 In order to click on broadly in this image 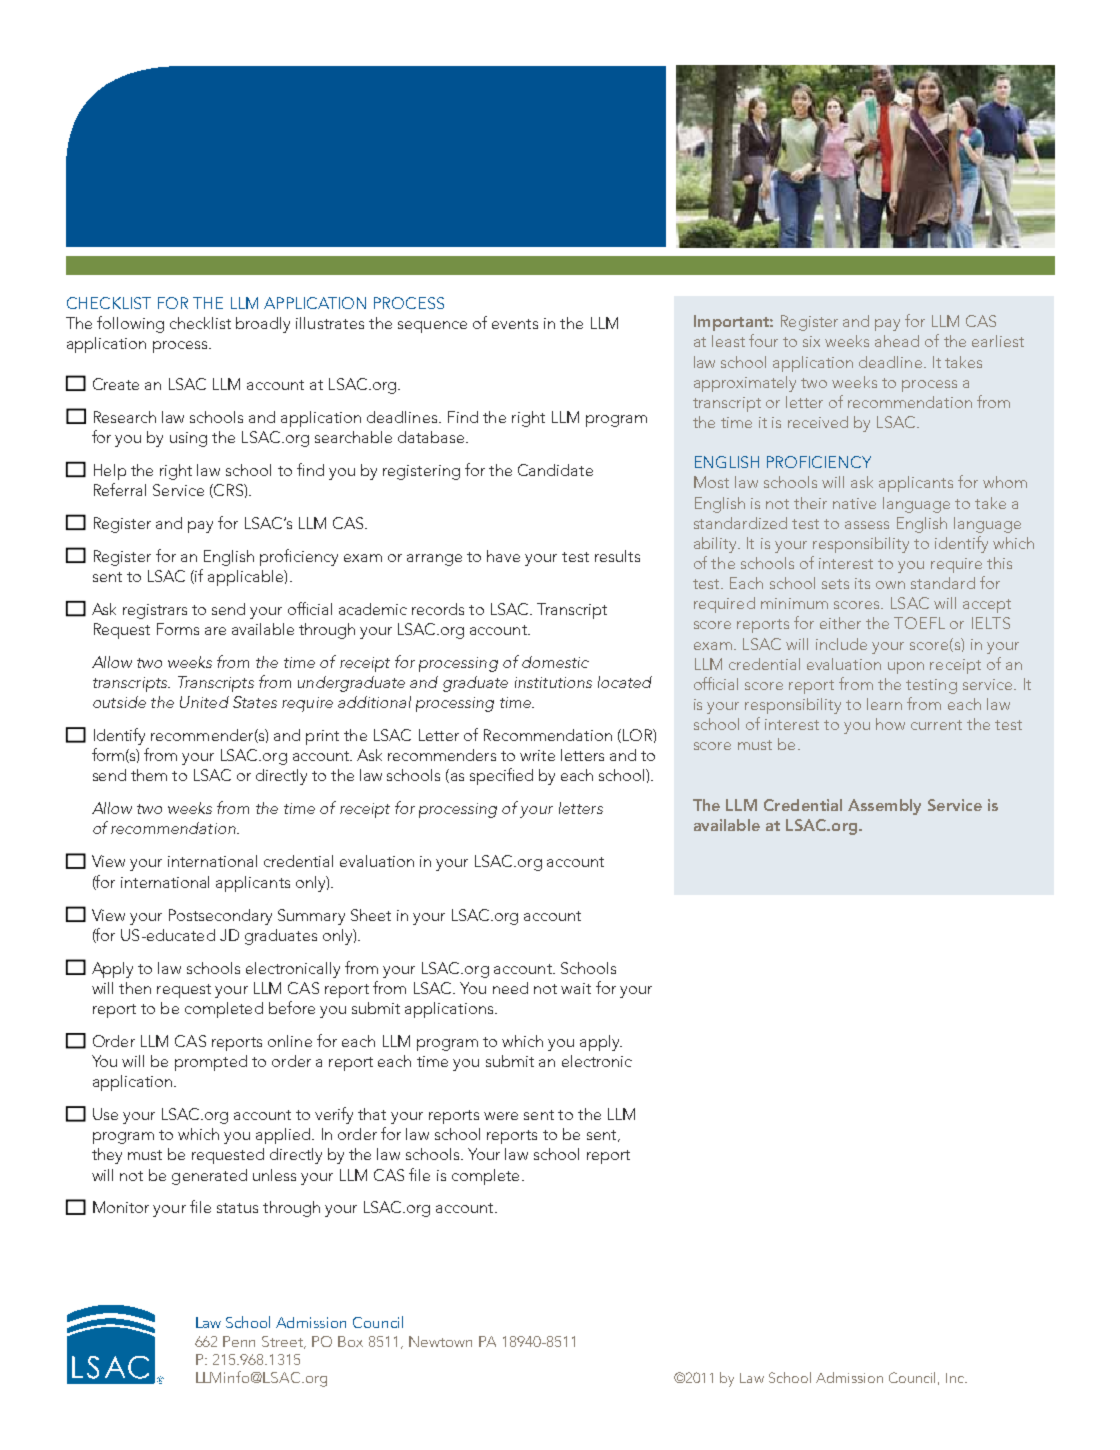, I will do `click(263, 325)`.
